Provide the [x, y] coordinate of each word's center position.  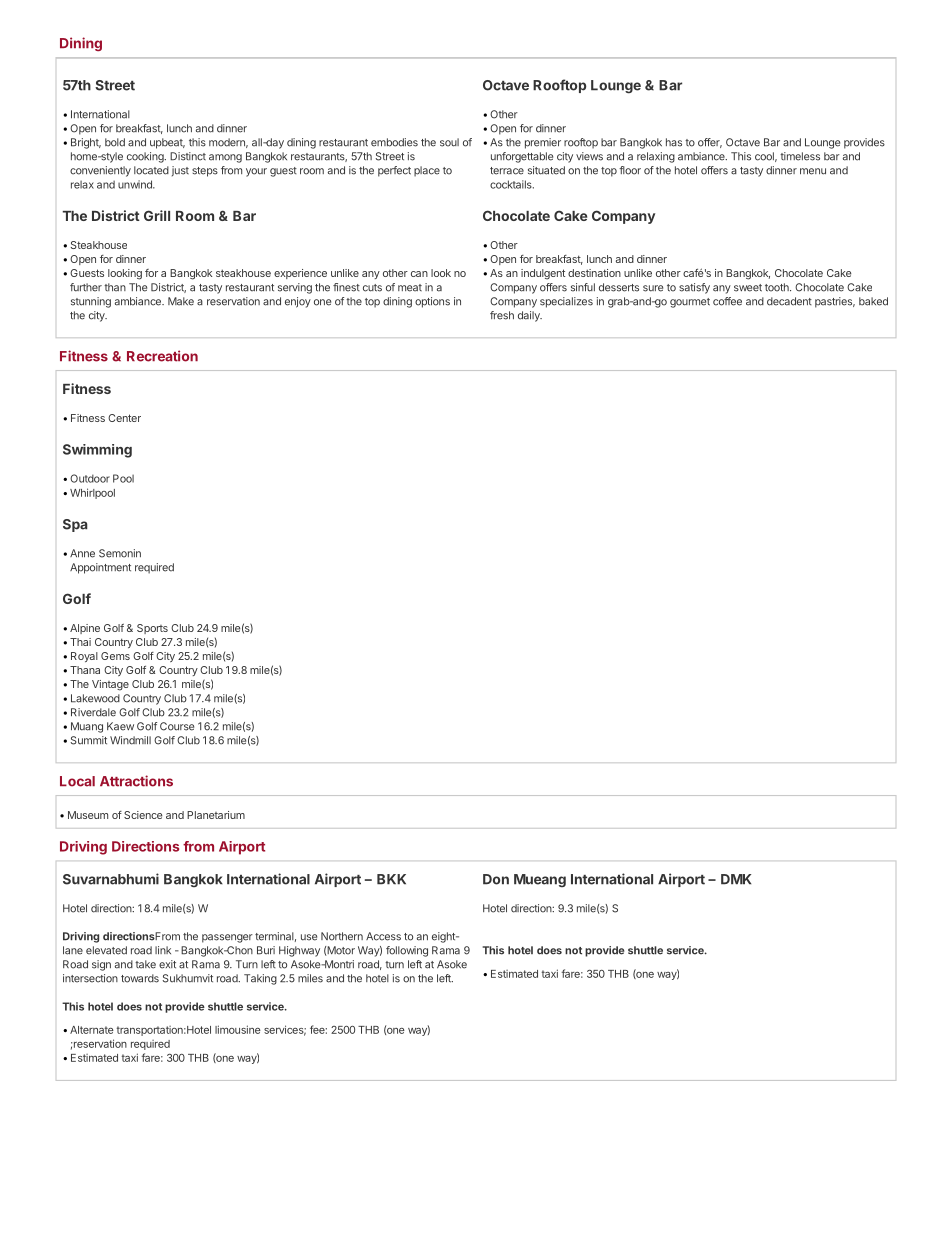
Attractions [136, 781]
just [180, 171]
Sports [152, 629]
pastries [835, 302]
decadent [789, 301]
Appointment [100, 568]
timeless [800, 156]
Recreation [162, 356]
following [407, 951]
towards [140, 978]
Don [496, 879]
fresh [502, 315]
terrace [507, 171]
